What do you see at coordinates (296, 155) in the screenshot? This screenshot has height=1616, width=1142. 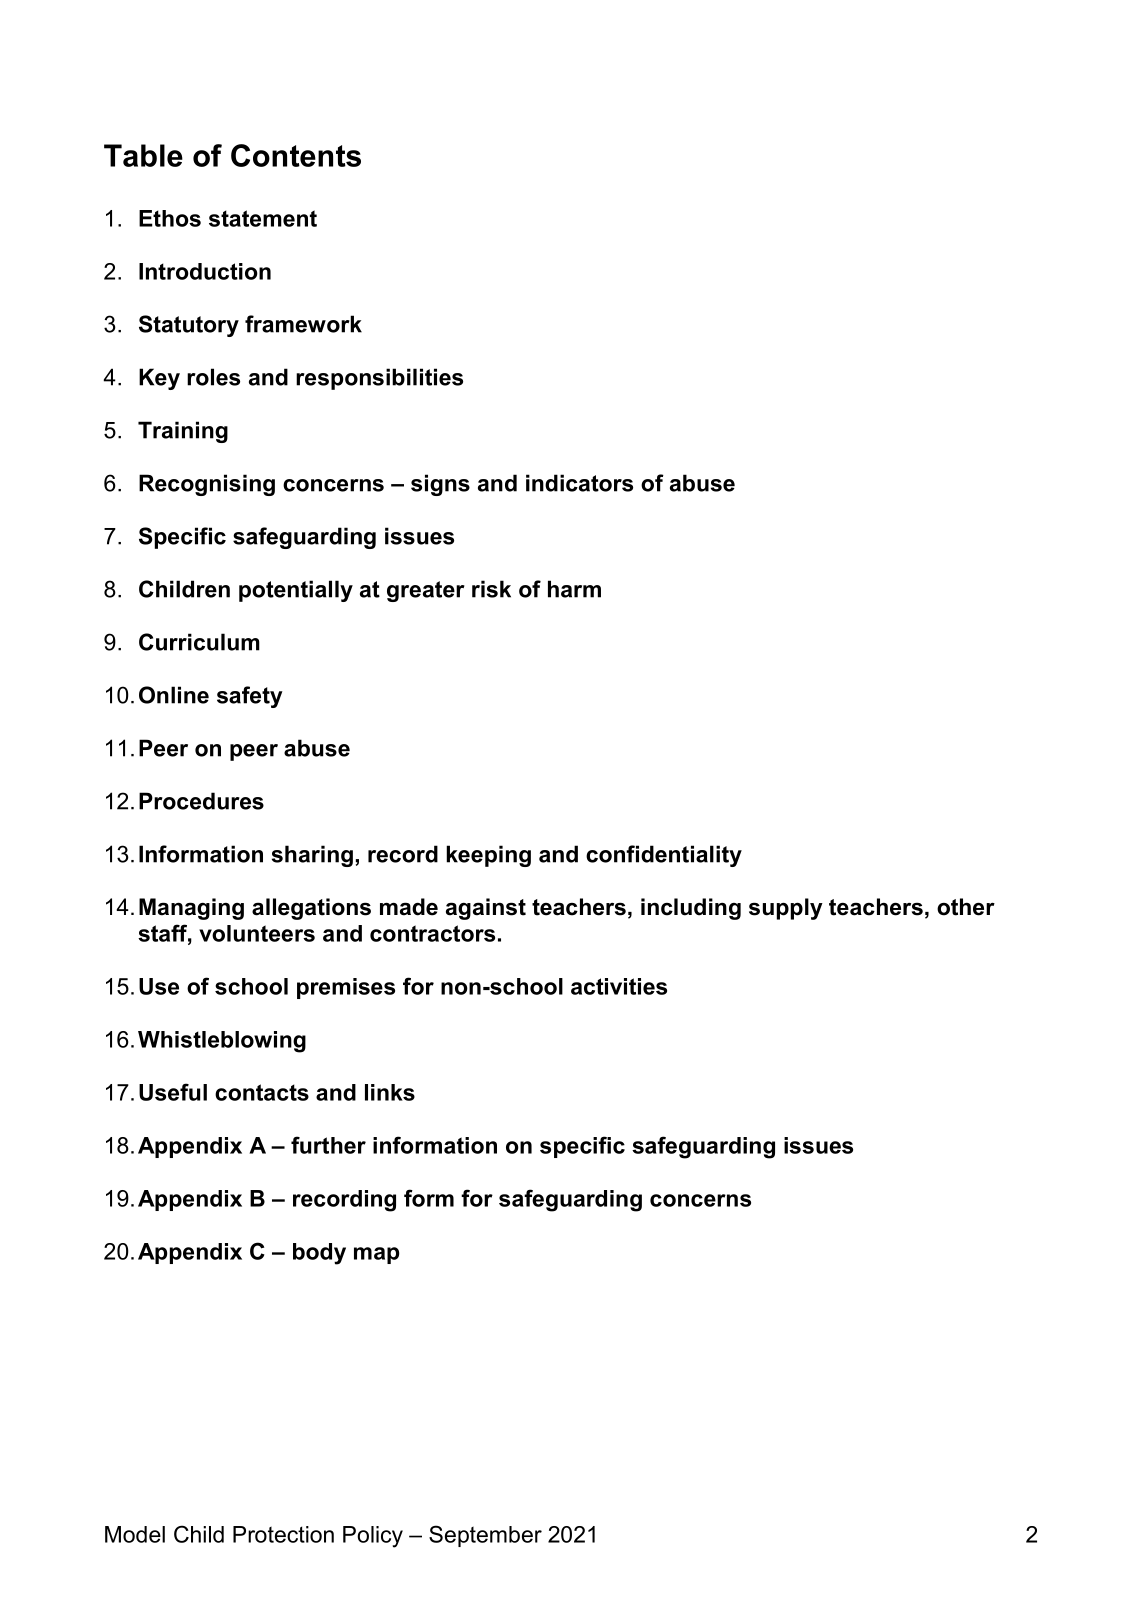 I see `Contents` at bounding box center [296, 155].
